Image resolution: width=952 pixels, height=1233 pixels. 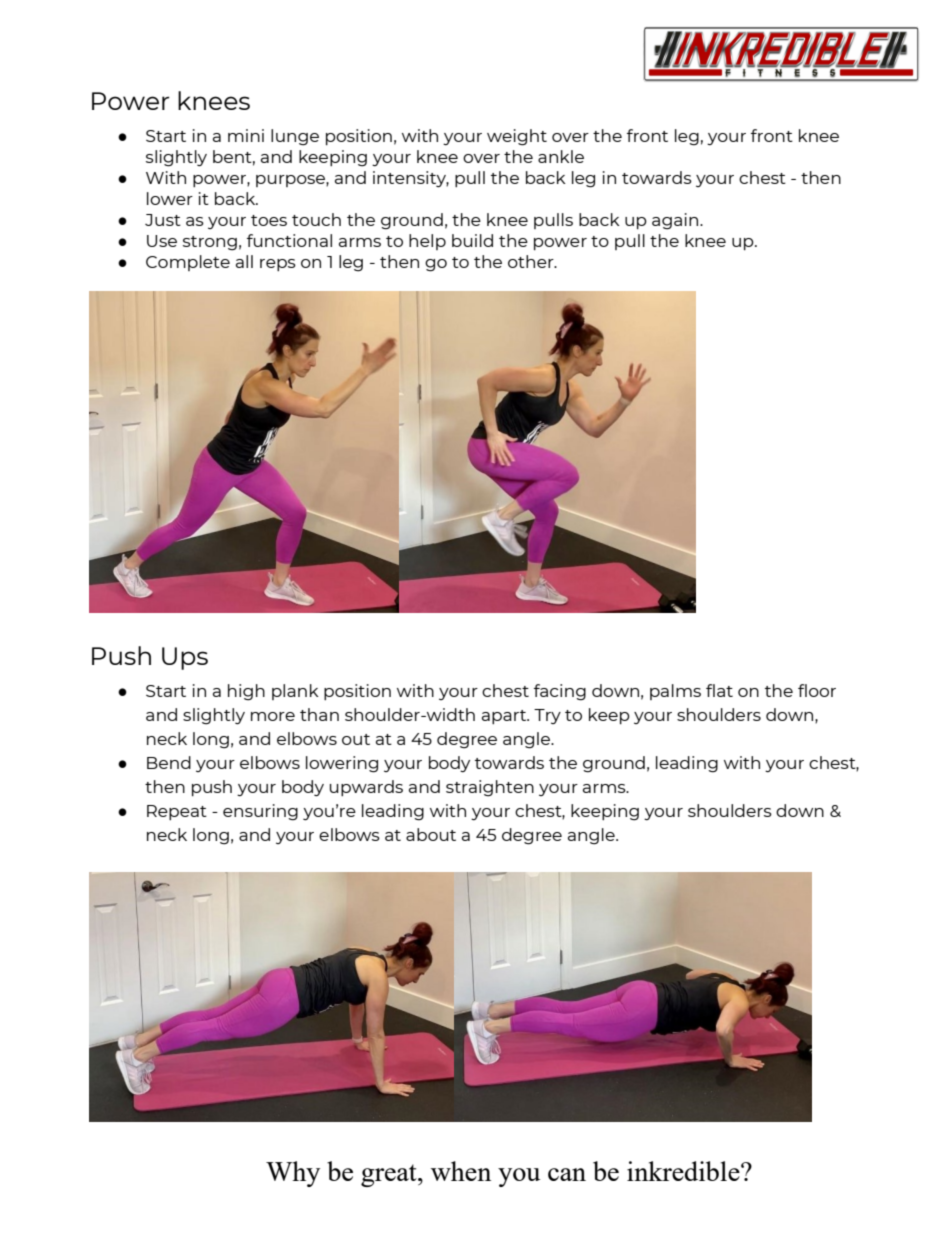 I want to click on weight, so click(x=517, y=137).
